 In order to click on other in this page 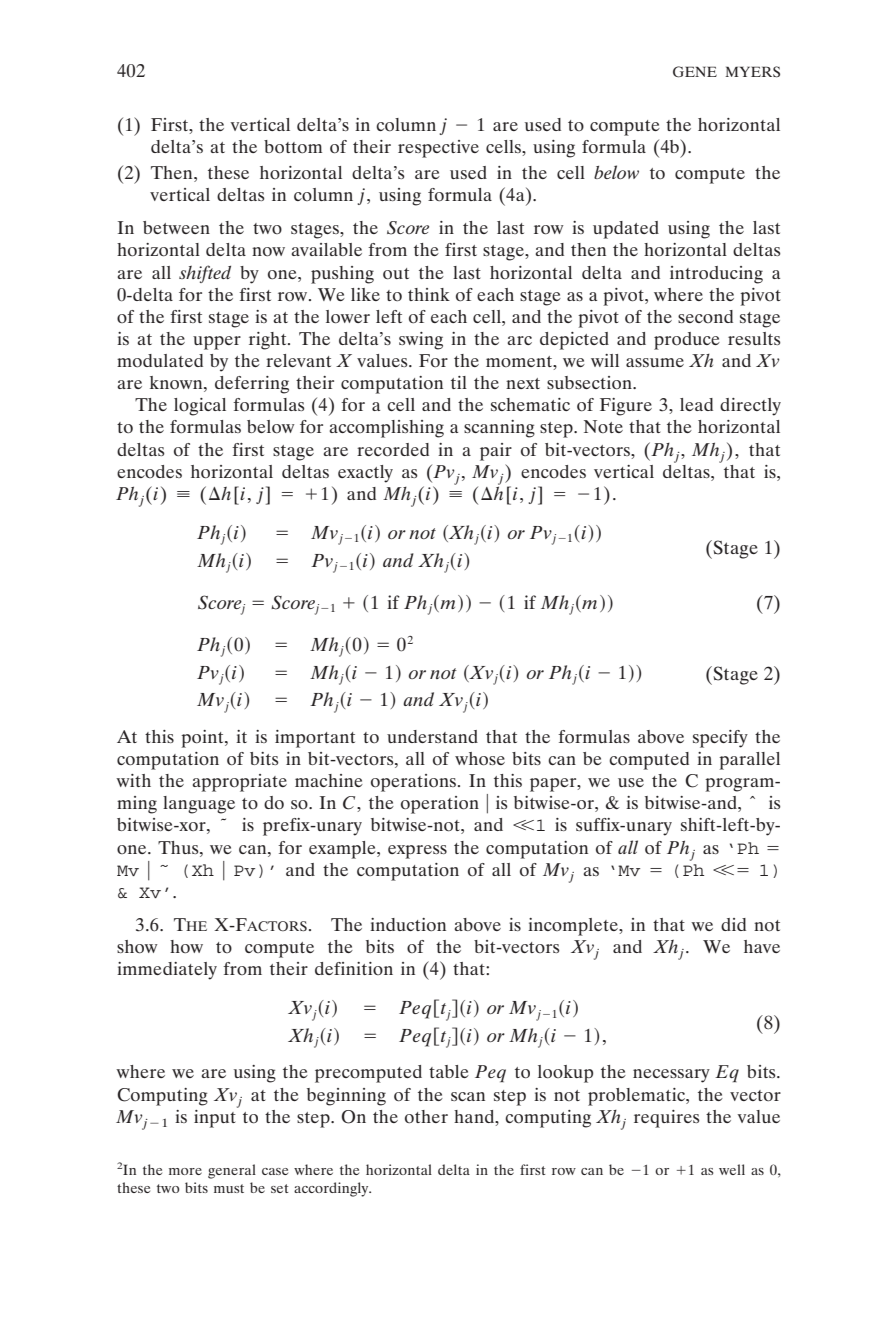, I will do `click(426, 1116)`.
